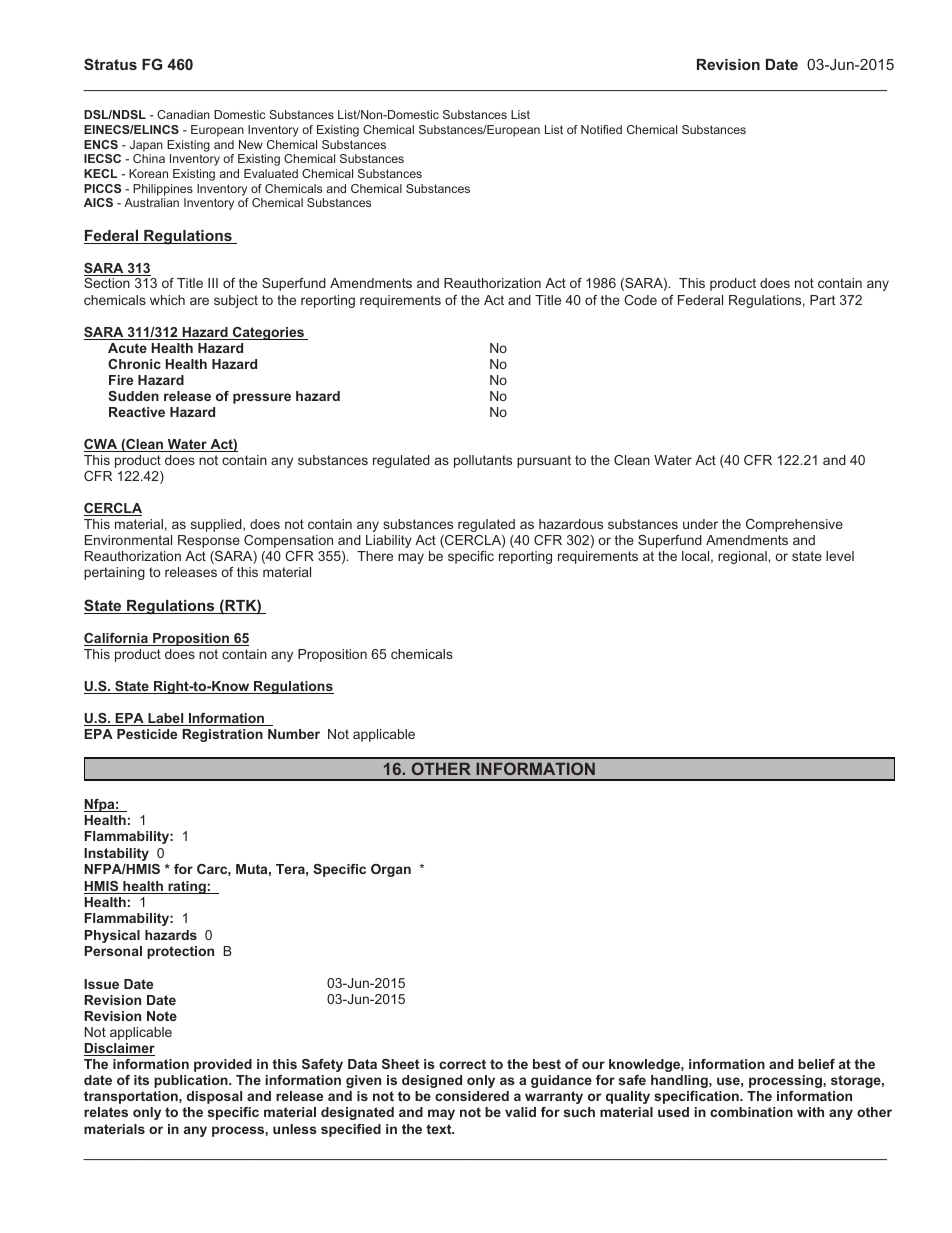 This image has height=1233, width=952. I want to click on pollutants, so click(483, 461).
